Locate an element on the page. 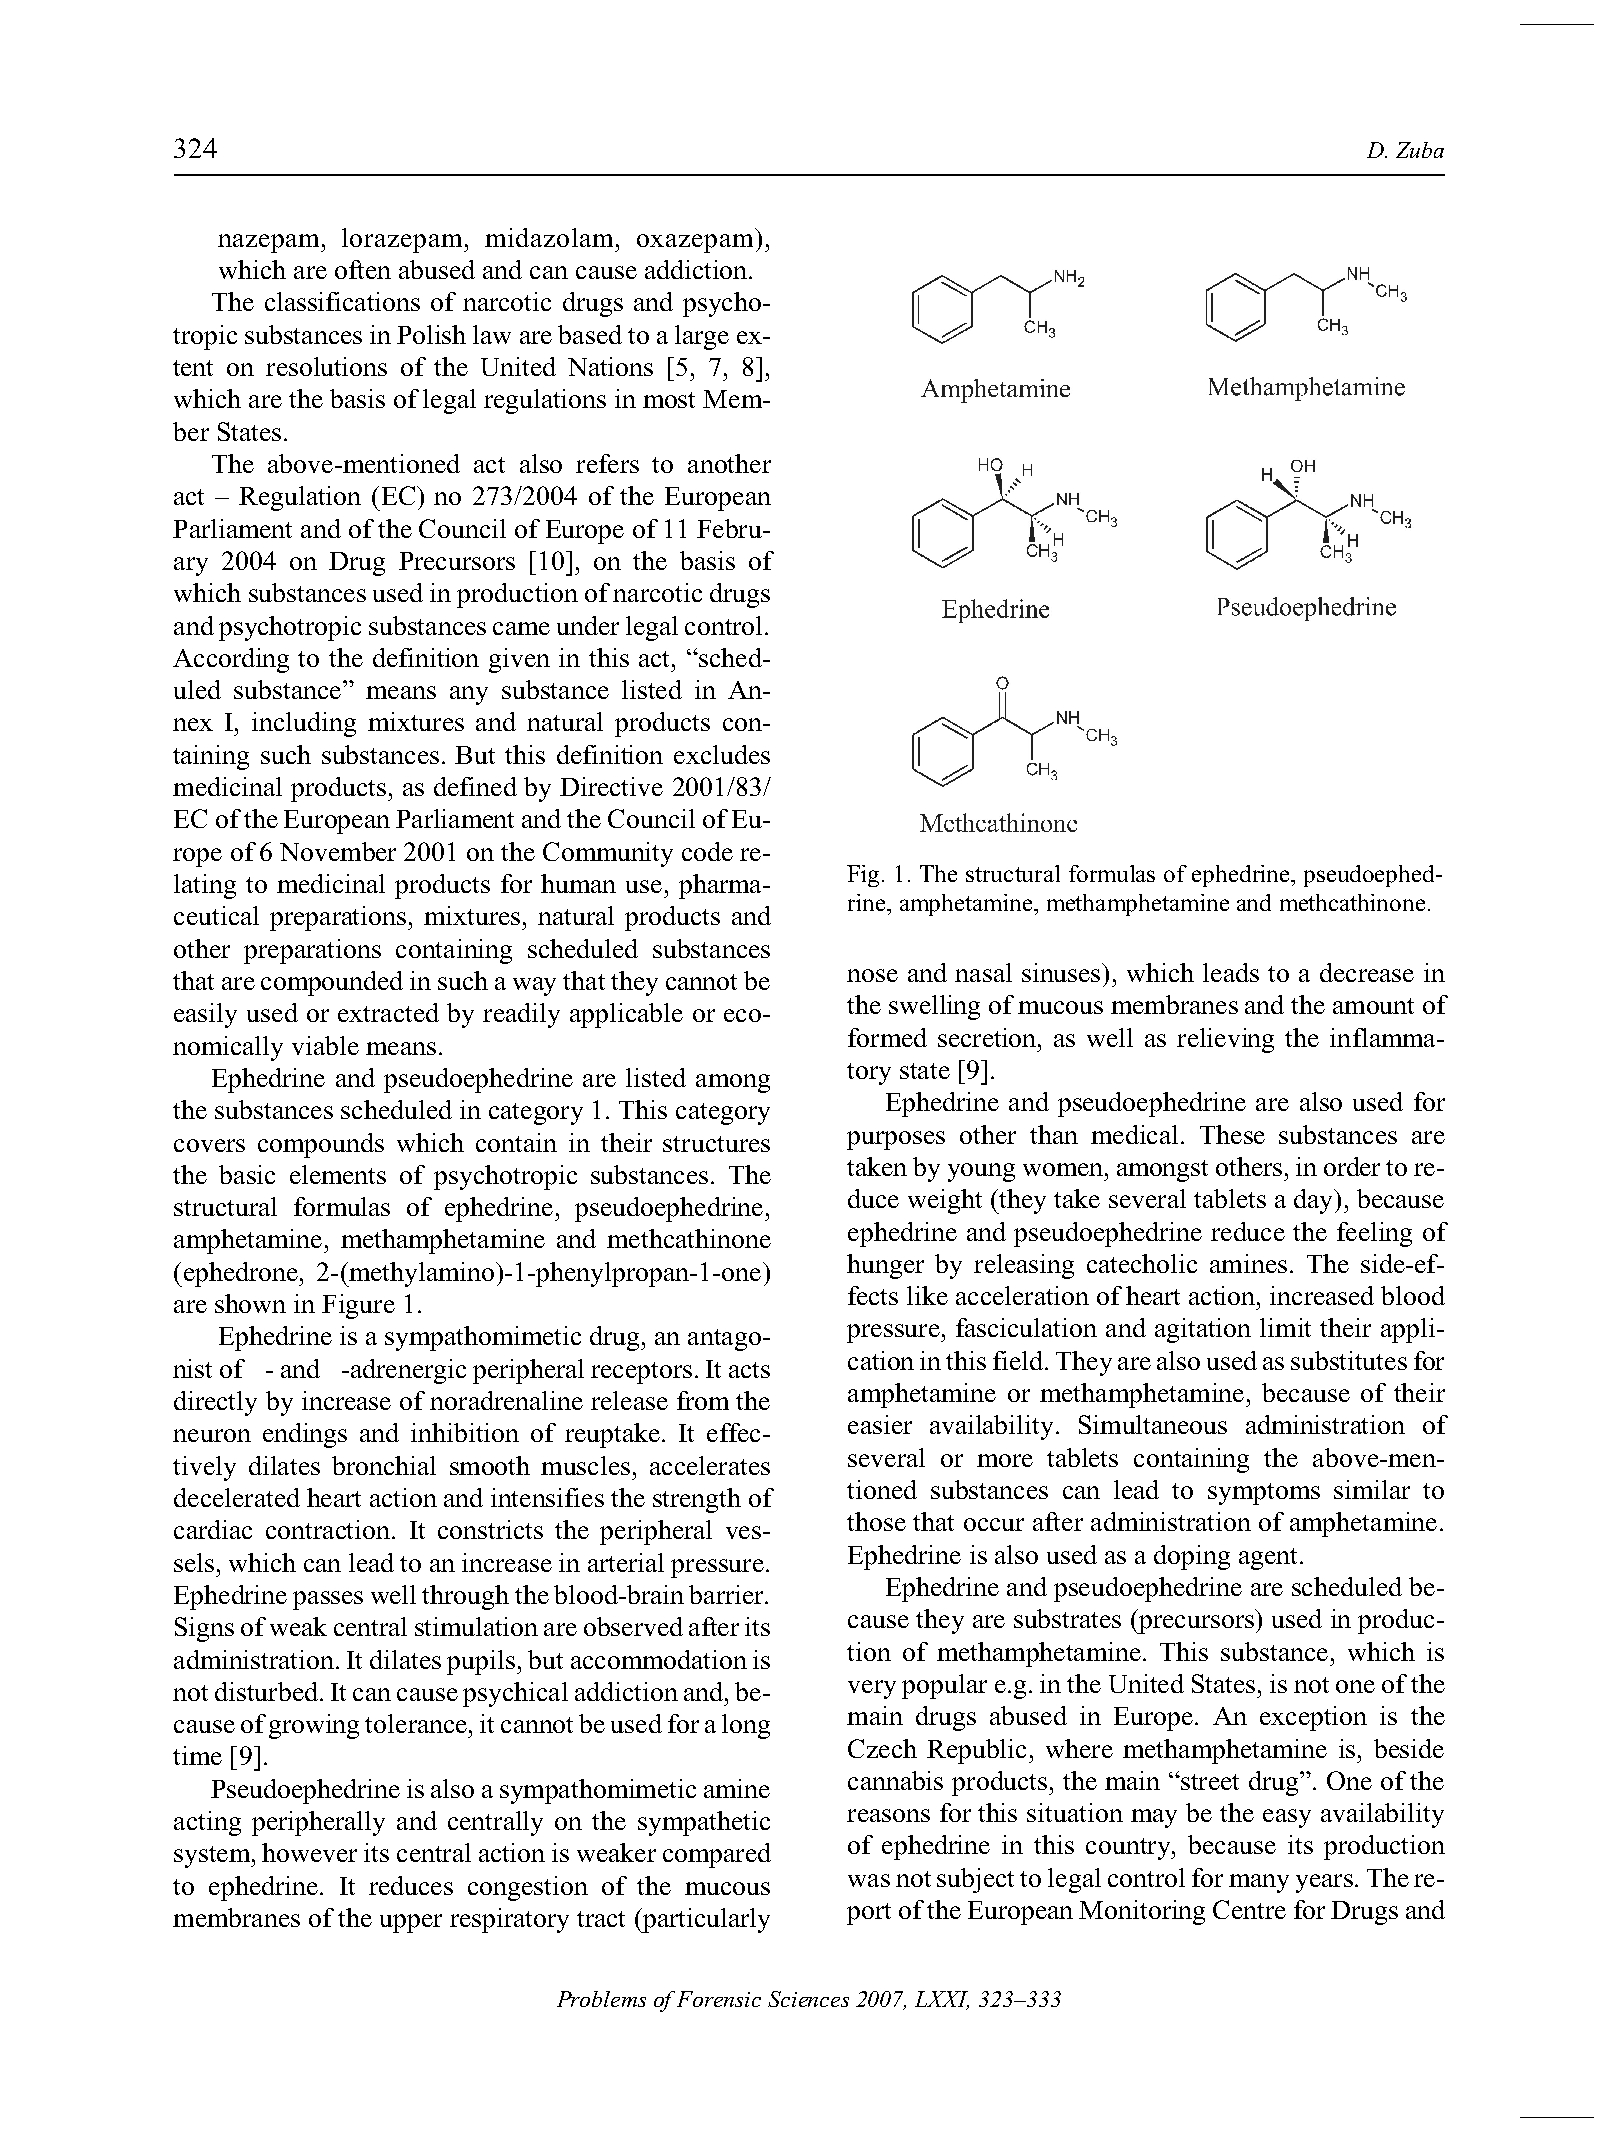  often is located at coordinates (363, 269).
